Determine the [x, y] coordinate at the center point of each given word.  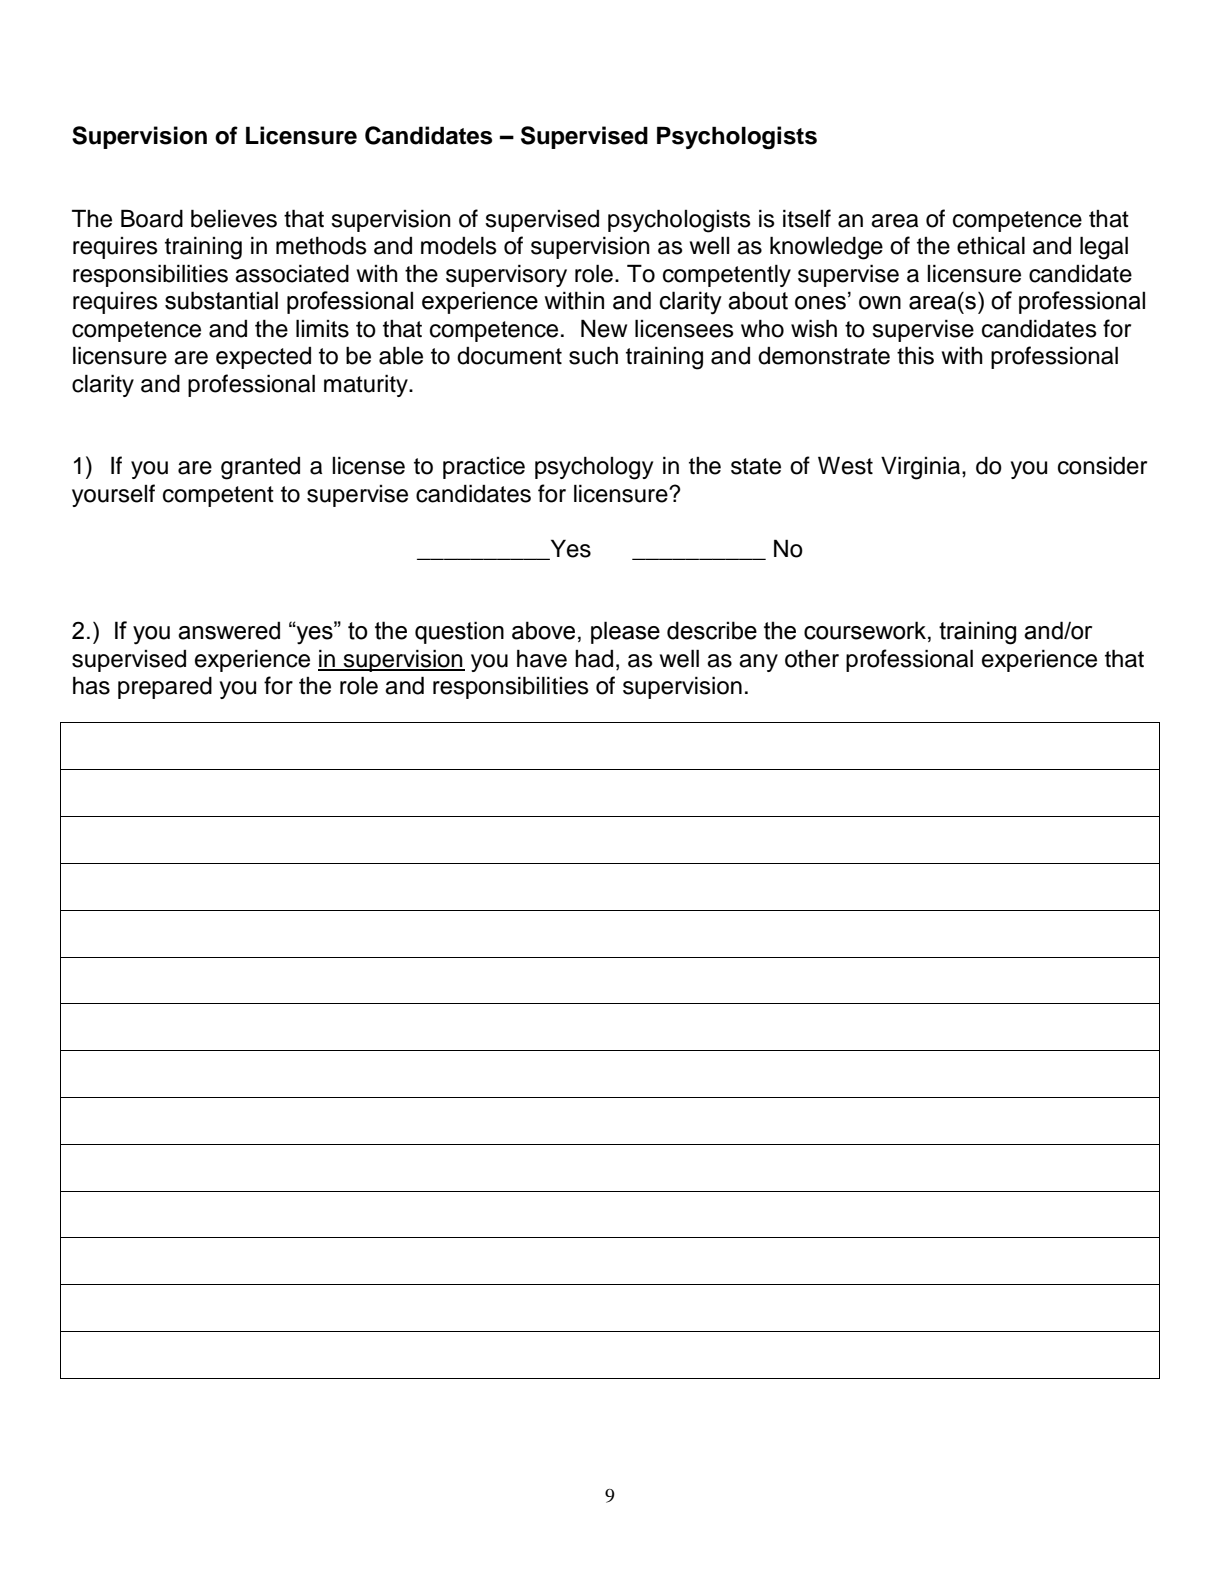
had [594, 659]
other [812, 658]
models [459, 245]
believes [234, 218]
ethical [991, 245]
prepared [165, 688]
